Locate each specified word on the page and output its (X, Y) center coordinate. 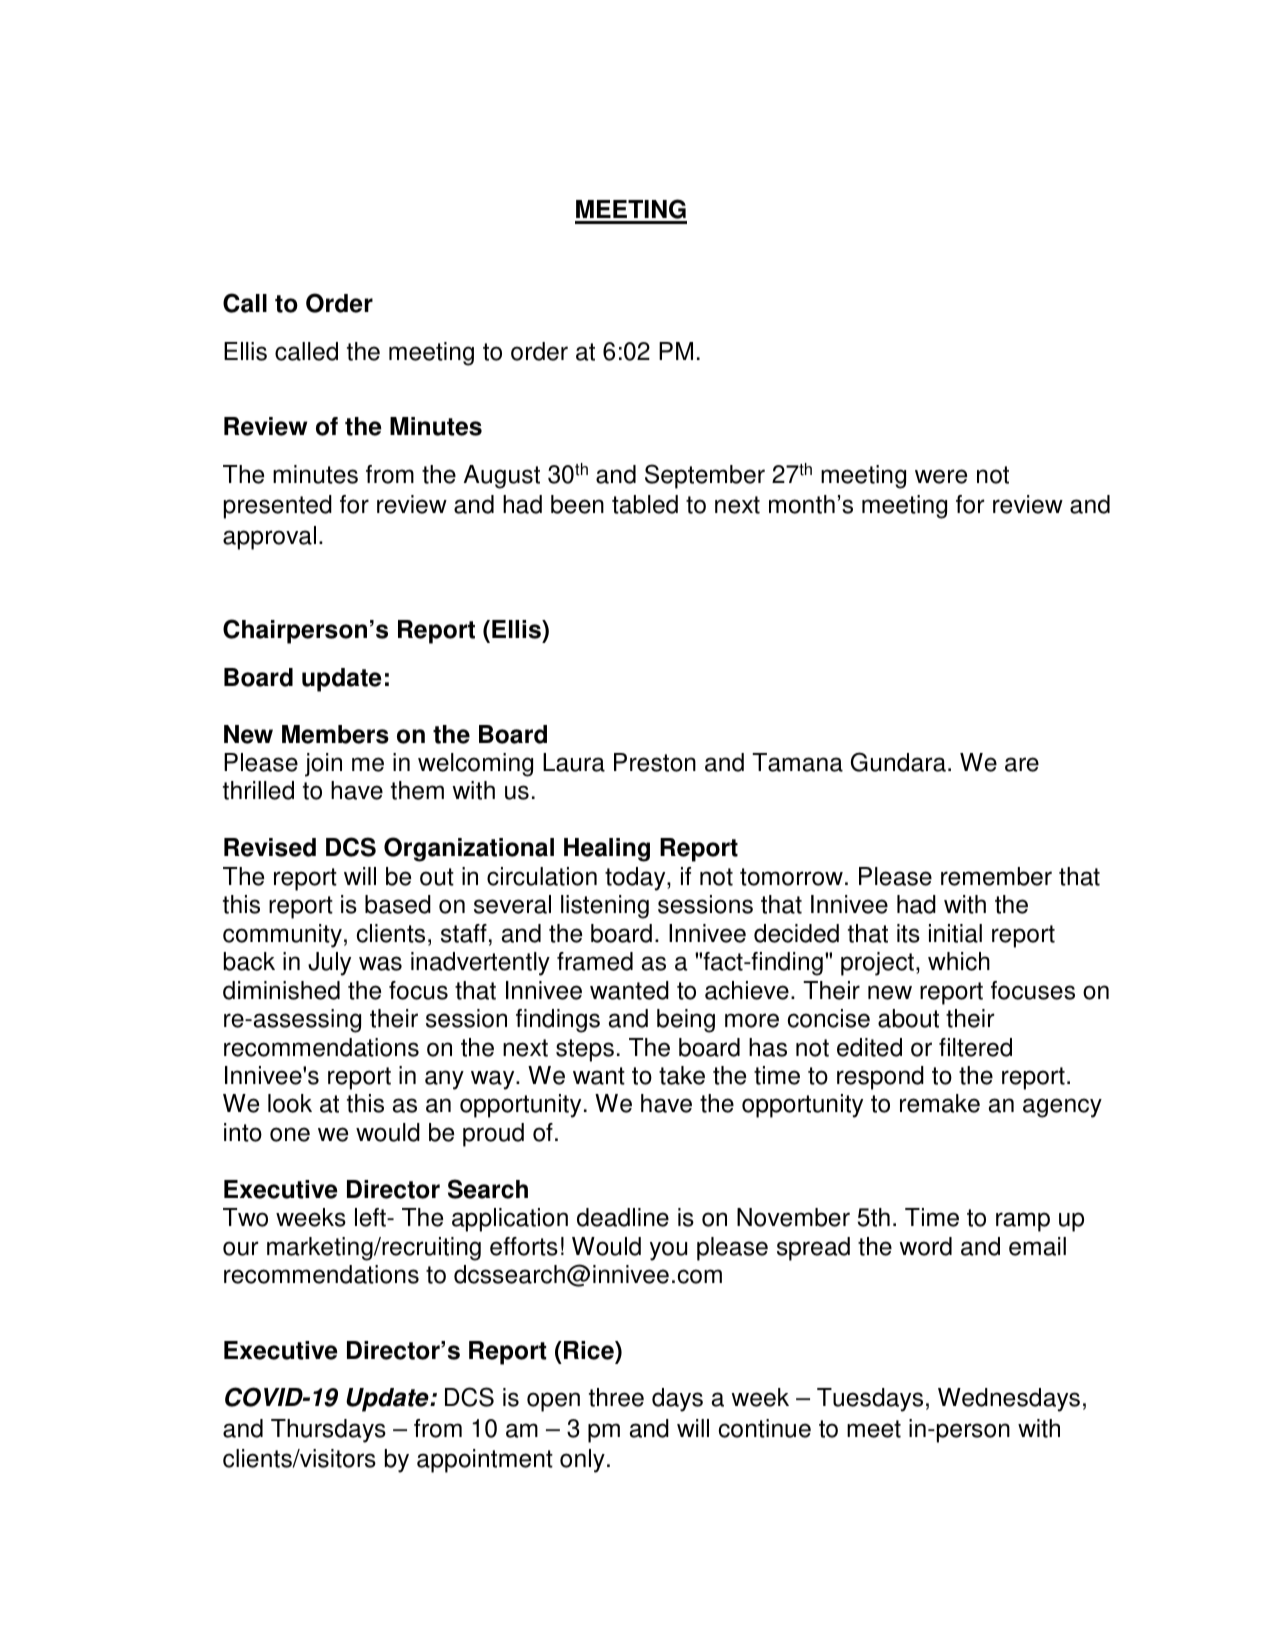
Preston (655, 762)
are (1022, 764)
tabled (645, 504)
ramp (1023, 1222)
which (959, 961)
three (616, 1397)
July (329, 964)
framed (595, 961)
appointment (485, 1461)
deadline (623, 1217)
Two (245, 1217)
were (941, 476)
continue (764, 1428)
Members (335, 734)
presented (278, 507)
